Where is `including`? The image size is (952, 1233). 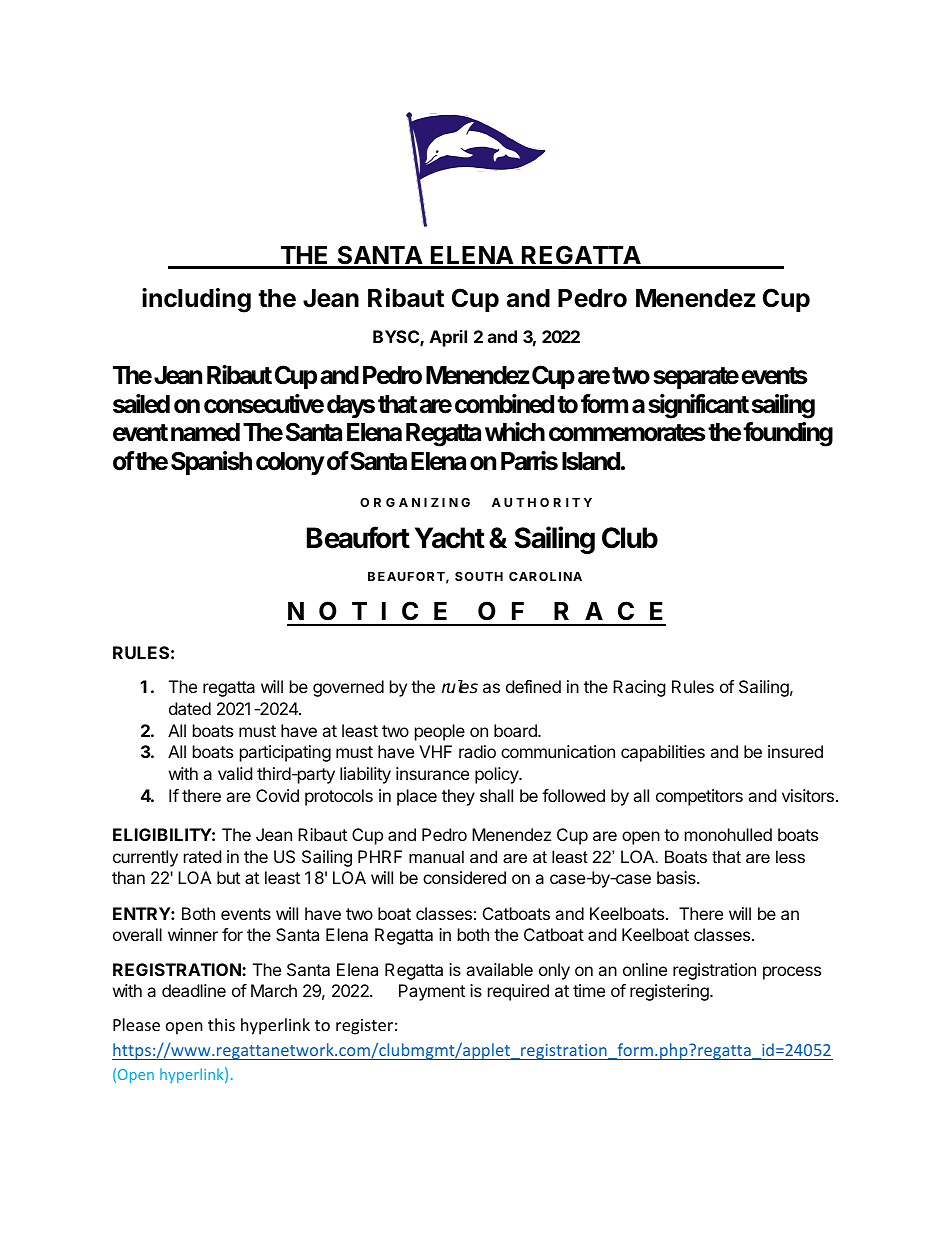 including is located at coordinates (196, 300).
